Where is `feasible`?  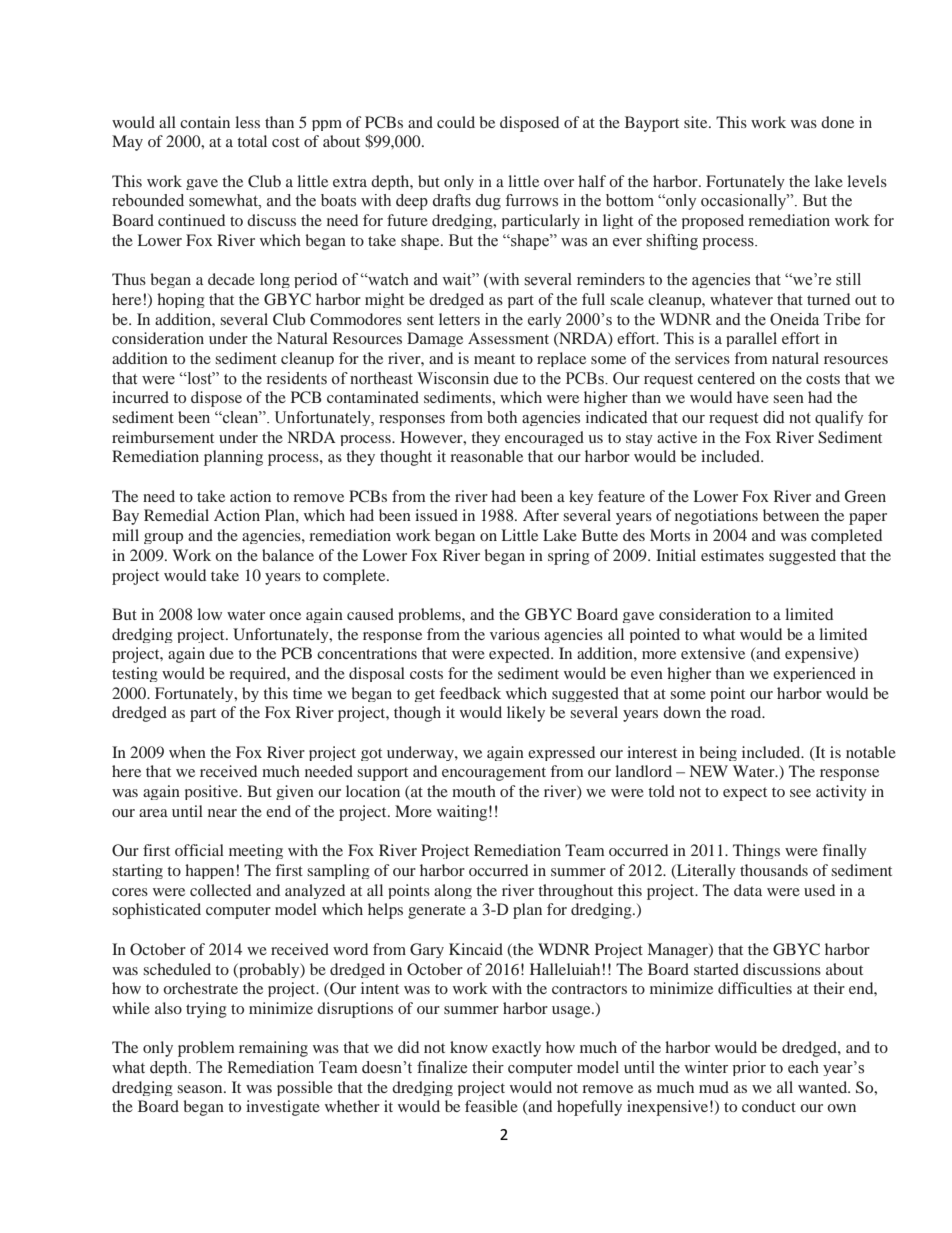
feasible is located at coordinates (491, 1106).
